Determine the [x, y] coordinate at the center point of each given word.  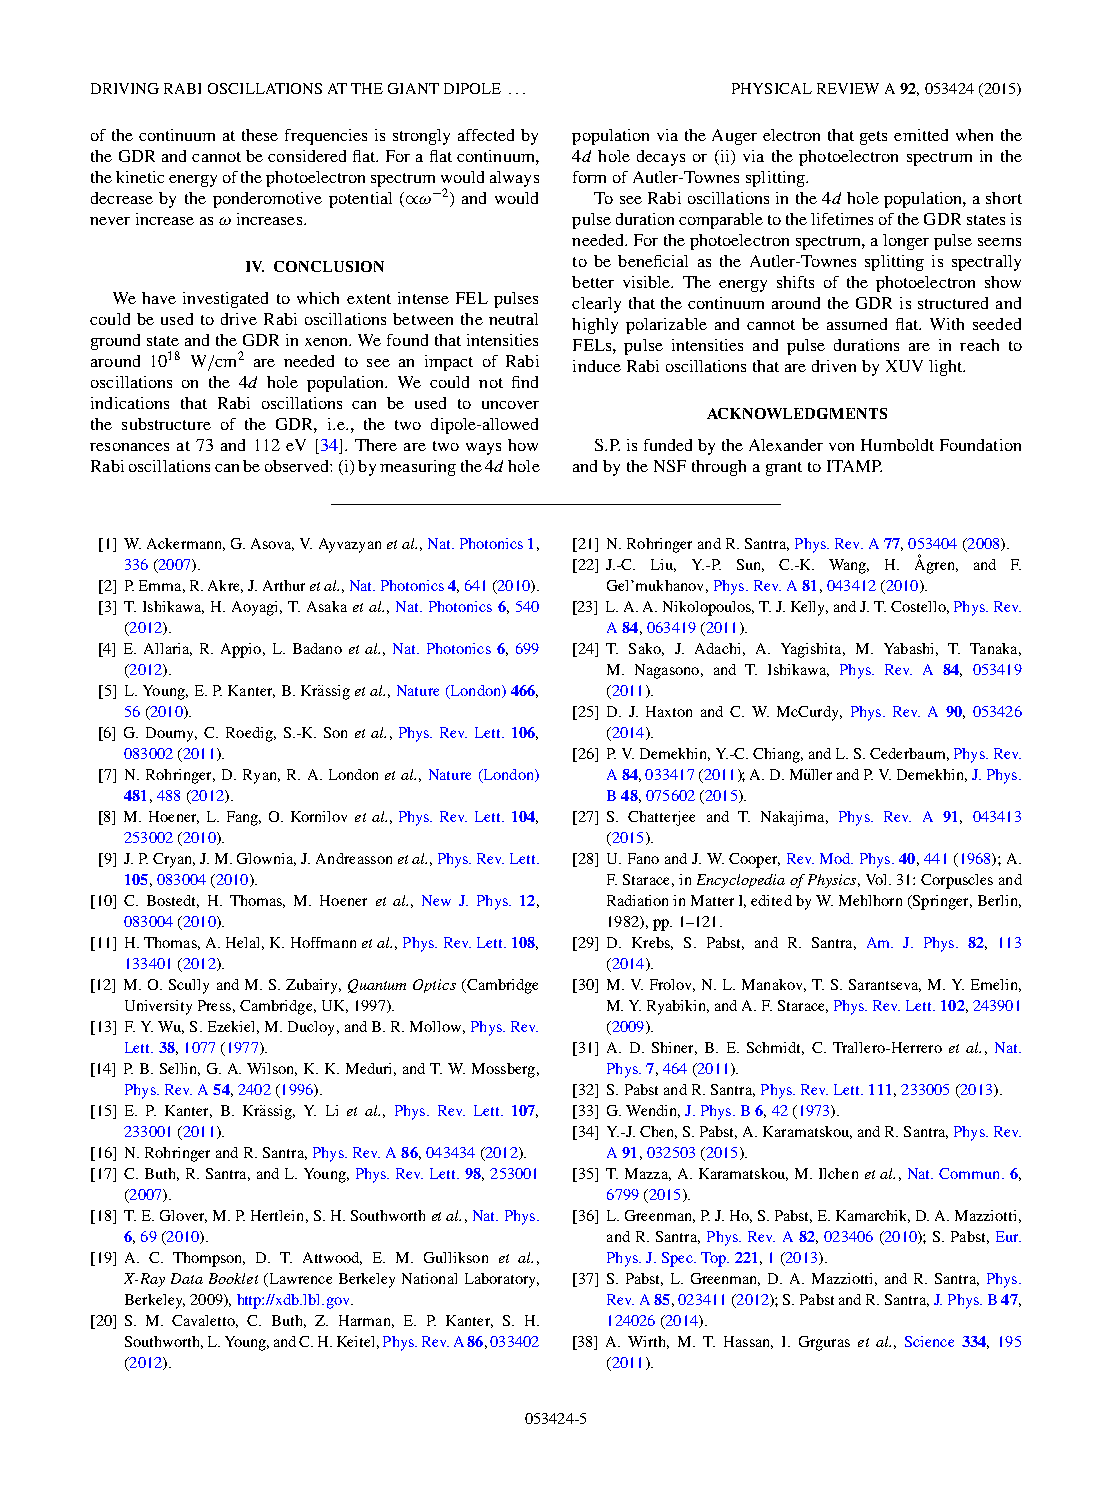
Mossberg [503, 1070]
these [260, 135]
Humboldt [897, 445]
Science [929, 1341]
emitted [921, 135]
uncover [510, 405]
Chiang [777, 755]
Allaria [168, 649]
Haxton [669, 711]
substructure [166, 424]
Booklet [233, 1278]
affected [486, 135]
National [429, 1278]
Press [214, 1005]
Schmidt [775, 1048]
